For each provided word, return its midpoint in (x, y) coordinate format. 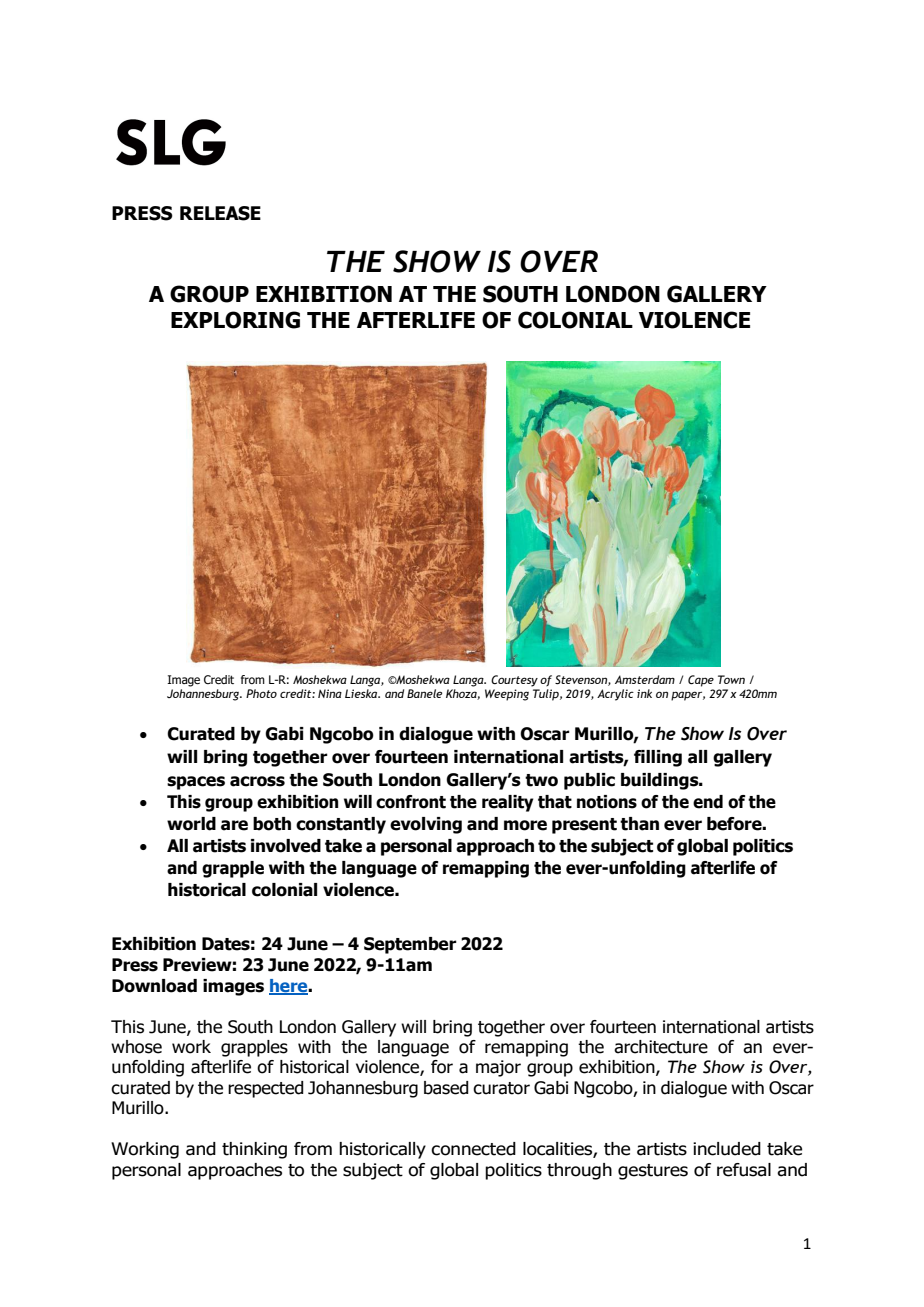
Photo (261, 693)
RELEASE (220, 213)
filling (658, 758)
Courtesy (514, 681)
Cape (701, 681)
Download (154, 986)
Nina (330, 693)
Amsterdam (645, 679)
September (410, 945)
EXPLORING (235, 320)
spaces (196, 783)
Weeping (507, 695)
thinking (254, 1150)
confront (411, 802)
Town (731, 679)
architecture (661, 1047)
